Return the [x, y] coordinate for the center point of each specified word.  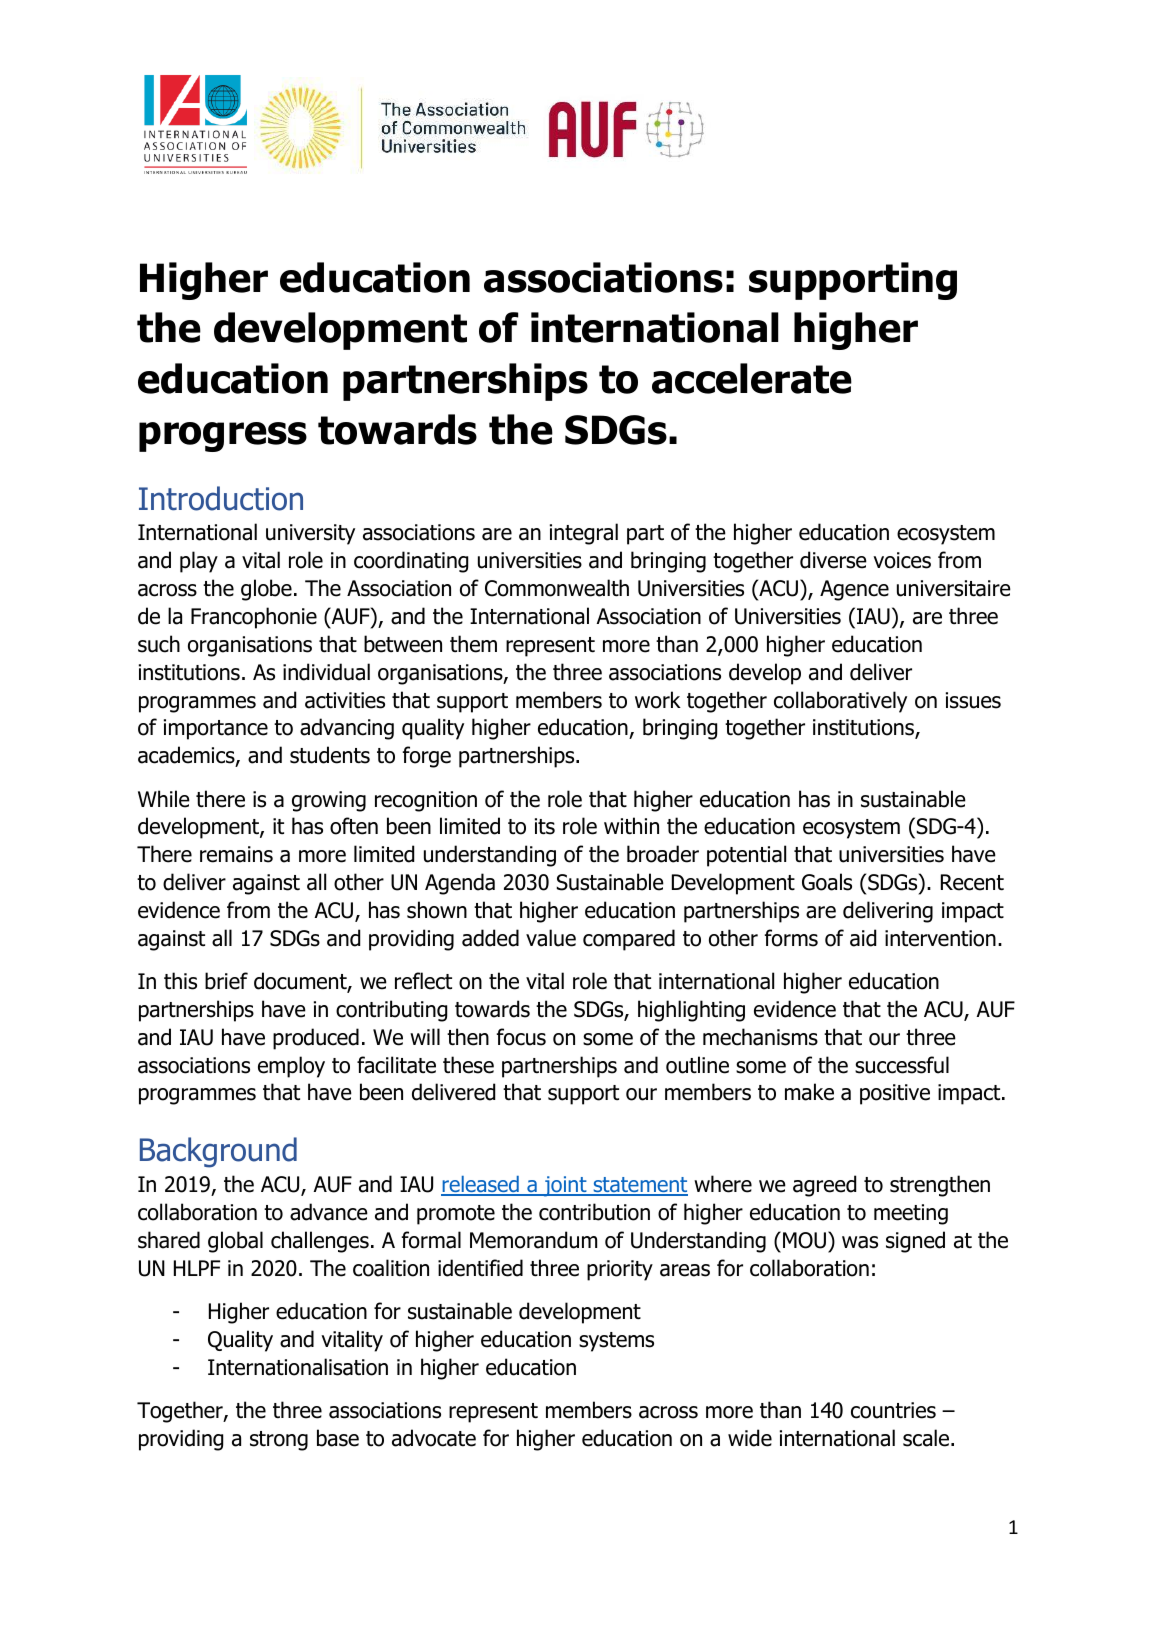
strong [279, 1441]
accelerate [752, 378]
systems [616, 1342]
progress [223, 437]
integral [584, 534]
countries [893, 1410]
